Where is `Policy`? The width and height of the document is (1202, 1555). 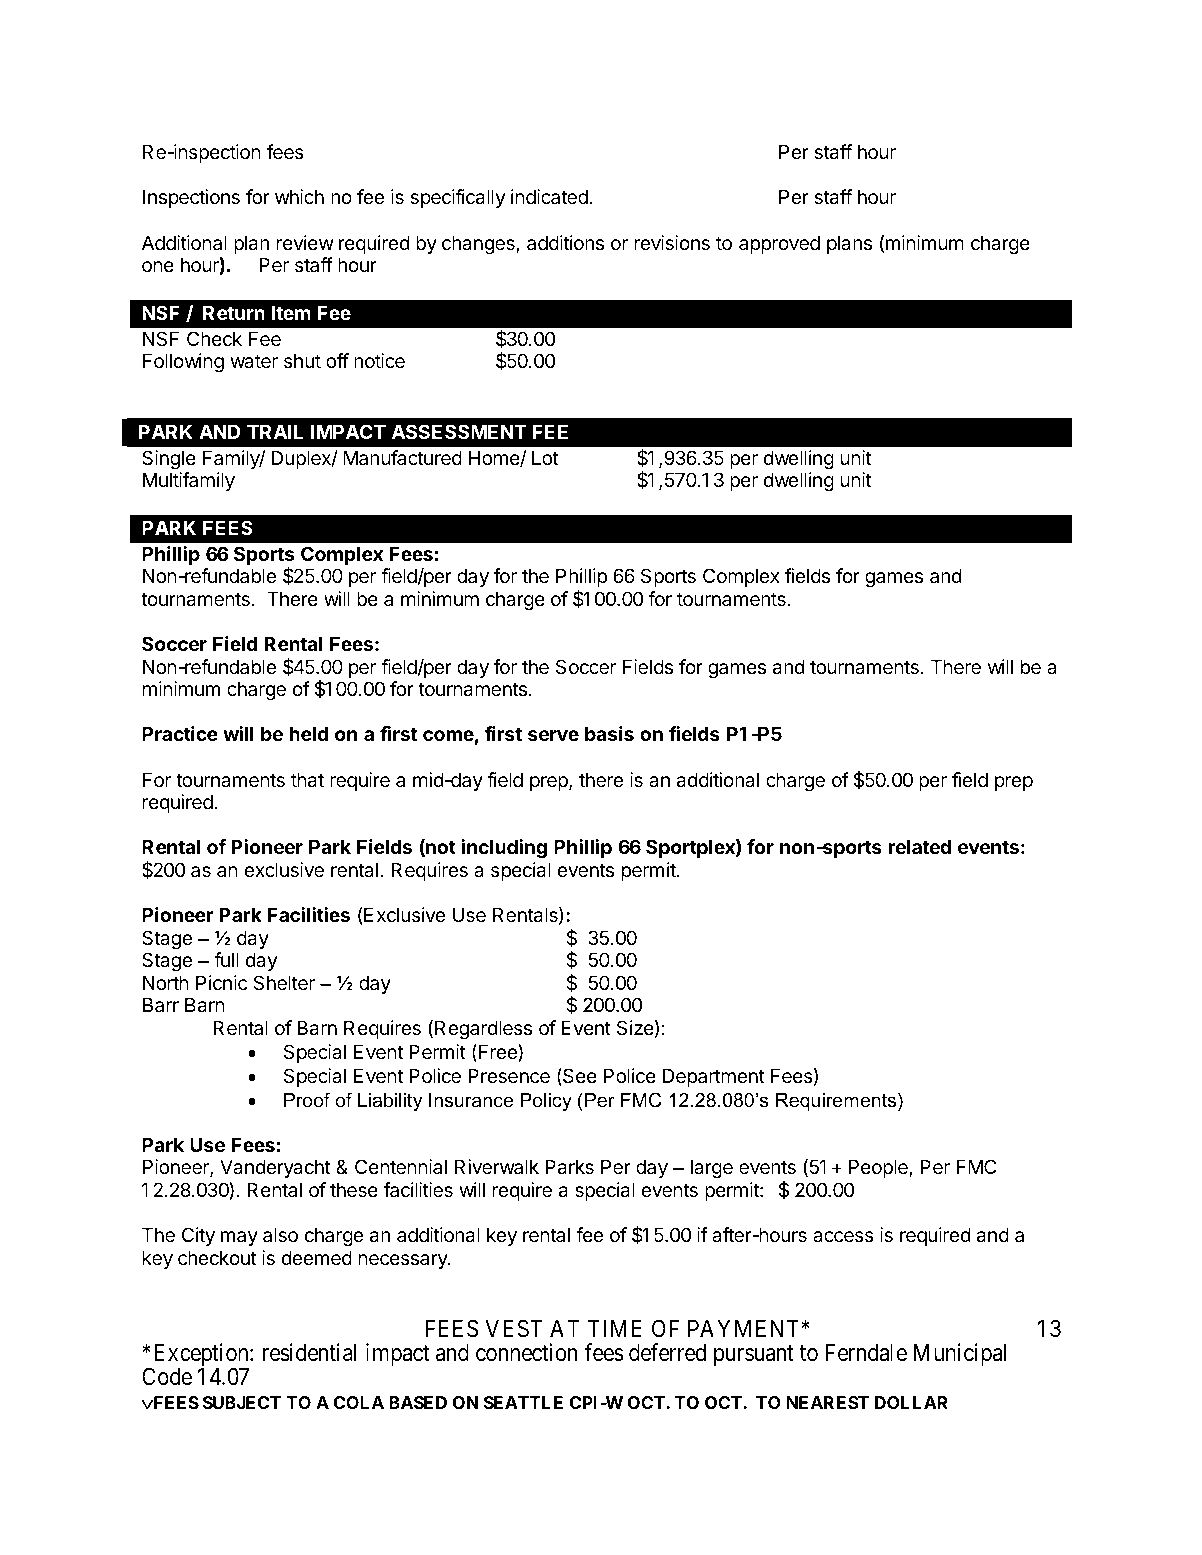 Policy is located at coordinates (546, 1102).
